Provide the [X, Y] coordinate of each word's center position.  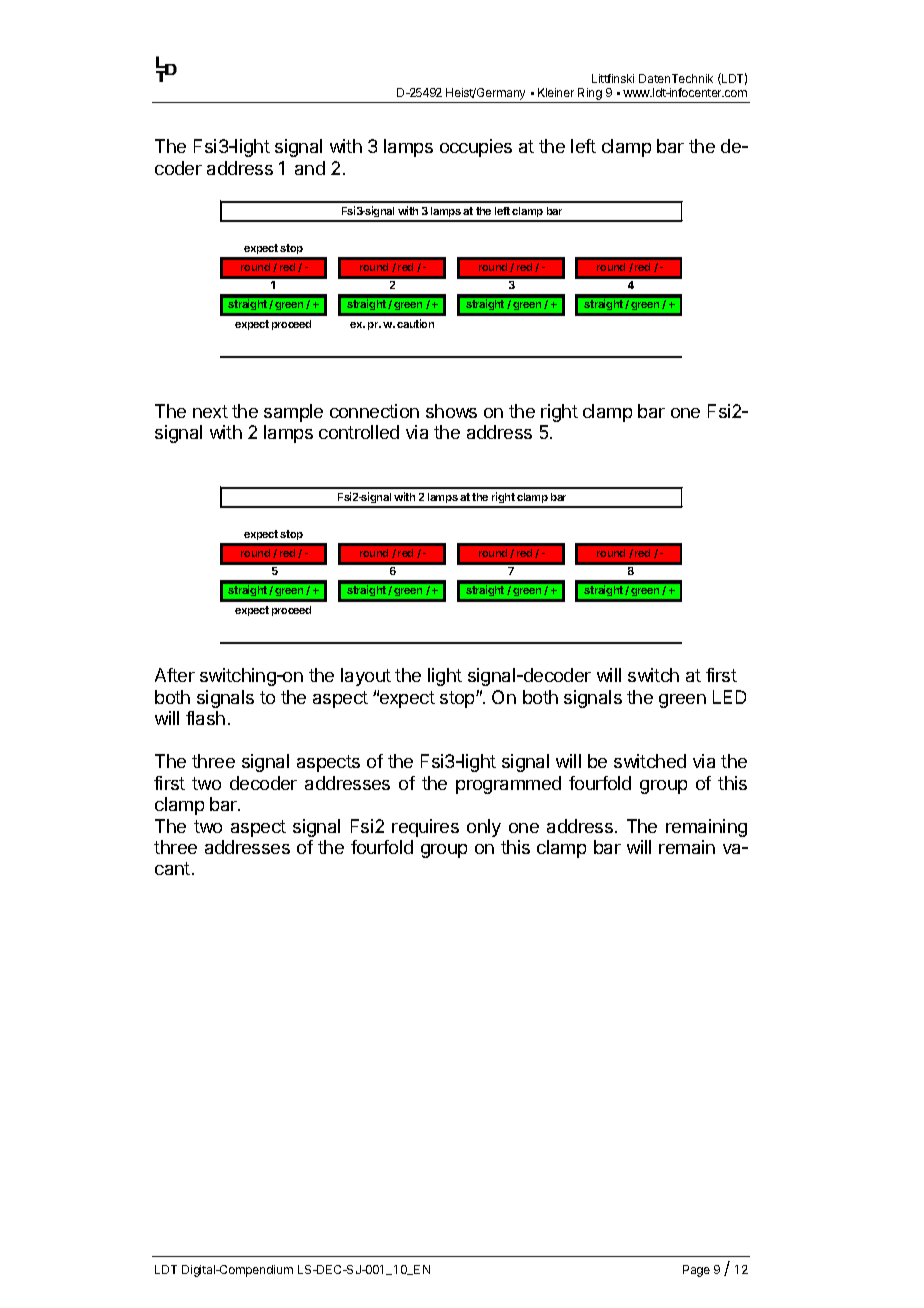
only [484, 828]
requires [425, 828]
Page [696, 1271]
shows [451, 411]
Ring [590, 95]
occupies [476, 148]
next [210, 411]
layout [366, 677]
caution [415, 323]
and [310, 168]
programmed [508, 785]
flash [205, 718]
